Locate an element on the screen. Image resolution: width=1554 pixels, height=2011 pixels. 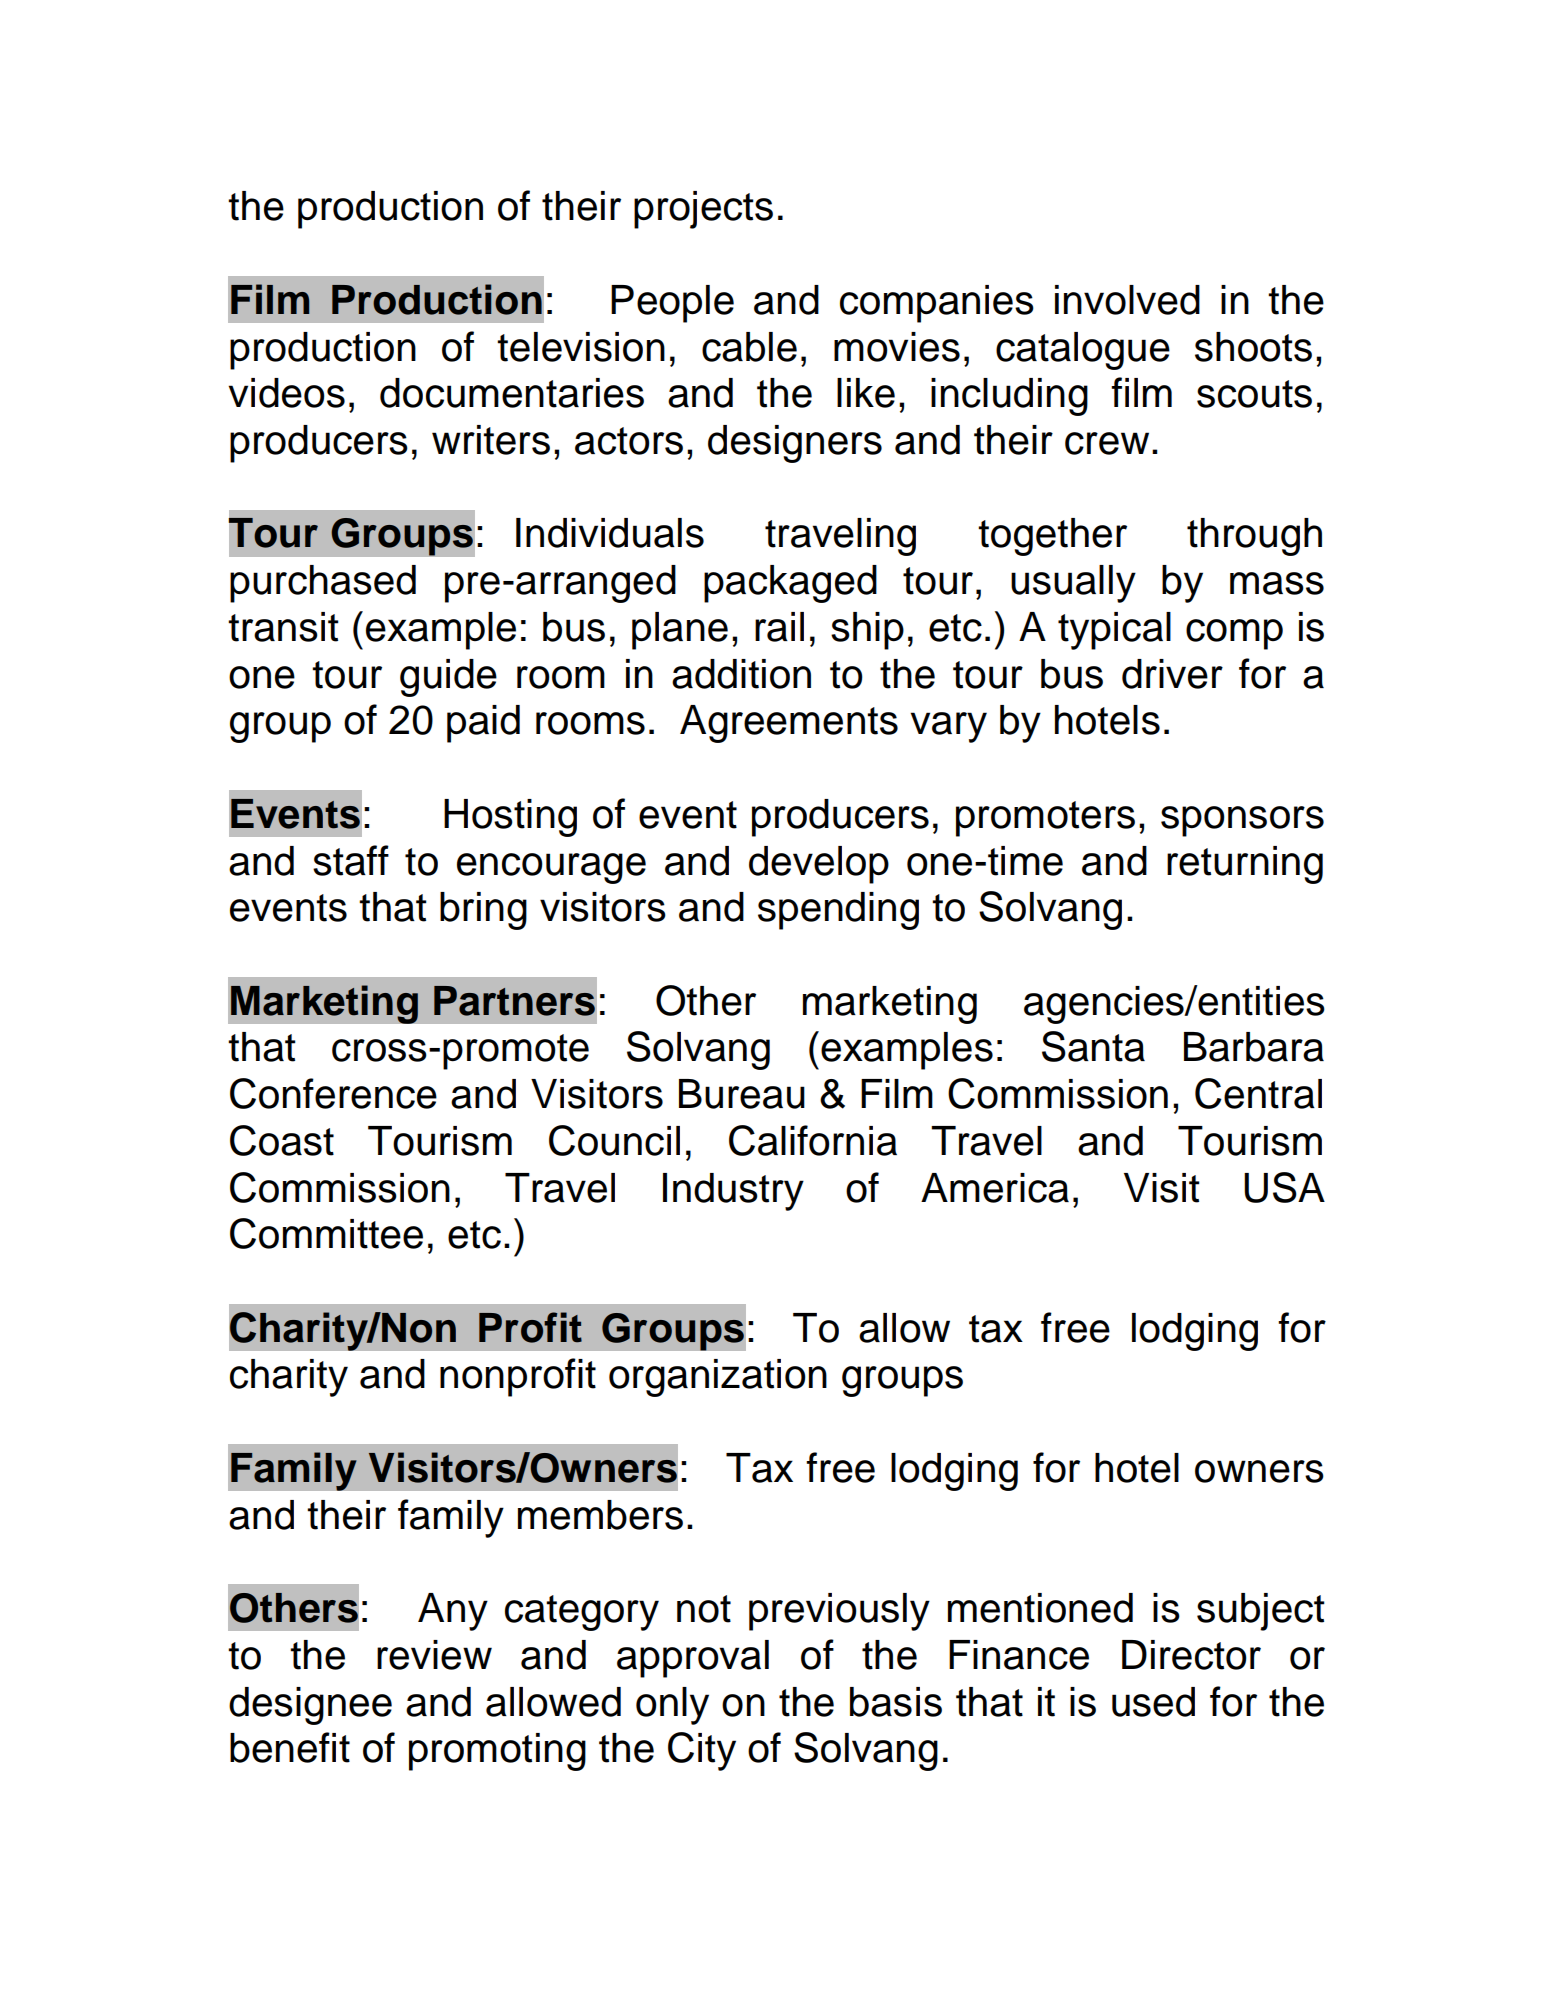
Santa is located at coordinates (1093, 1046).
